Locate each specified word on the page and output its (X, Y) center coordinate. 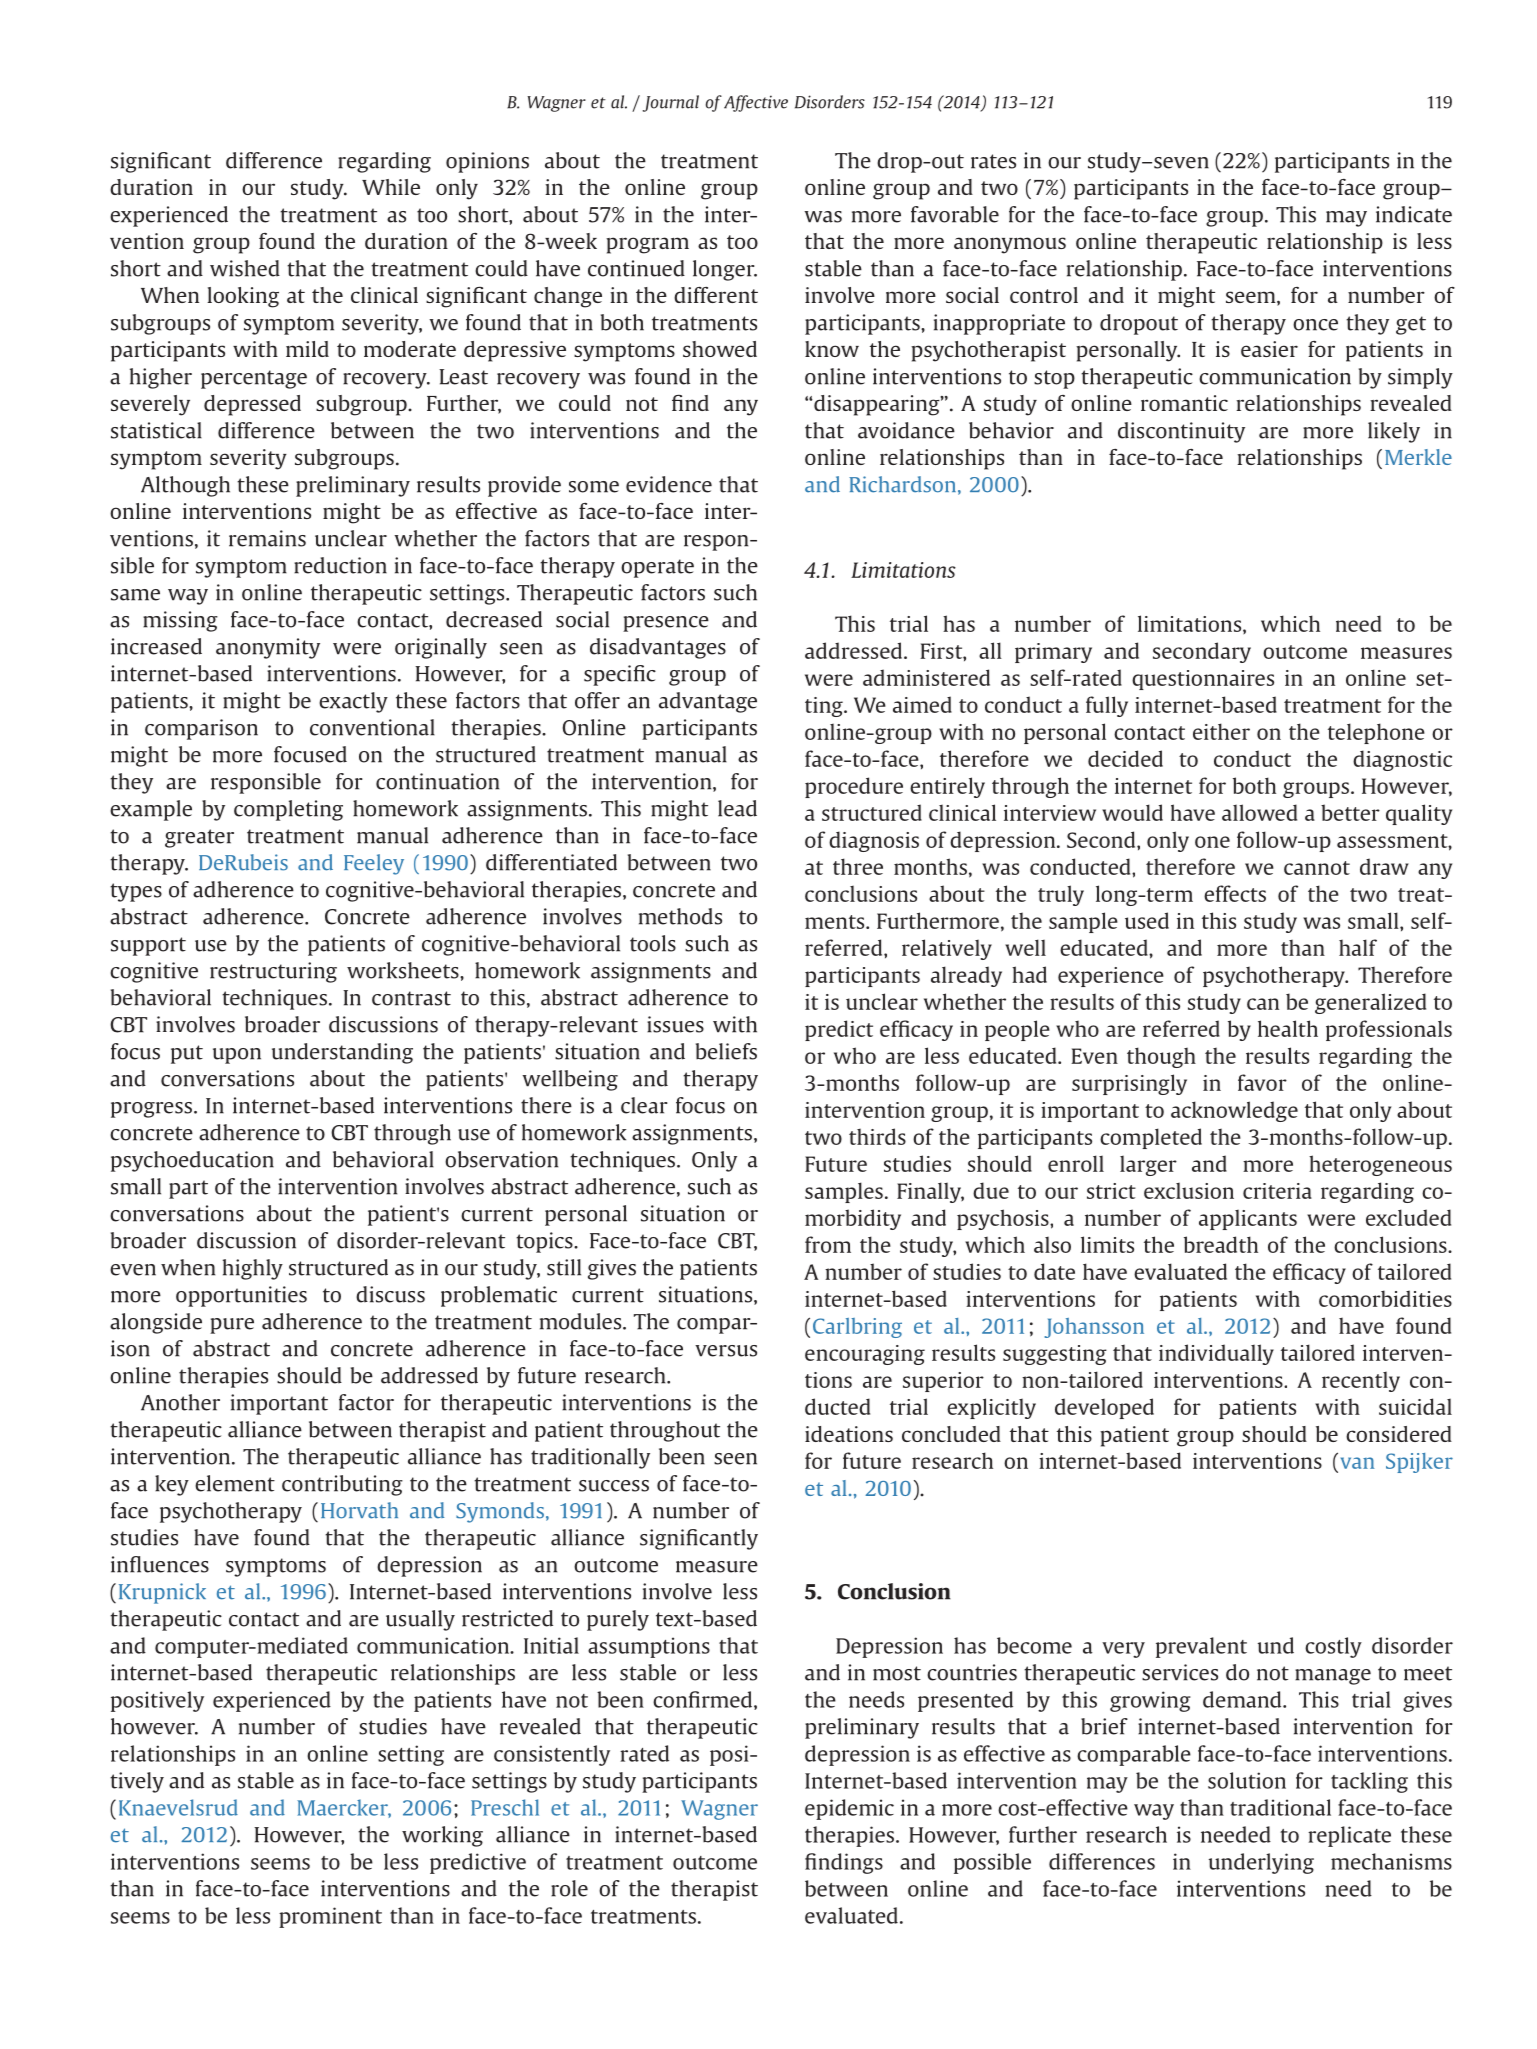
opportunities (241, 1296)
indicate (1414, 214)
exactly (353, 702)
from (828, 1244)
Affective (756, 103)
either (1221, 731)
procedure (854, 787)
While (391, 187)
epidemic (849, 1809)
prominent (330, 1917)
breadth (1221, 1244)
